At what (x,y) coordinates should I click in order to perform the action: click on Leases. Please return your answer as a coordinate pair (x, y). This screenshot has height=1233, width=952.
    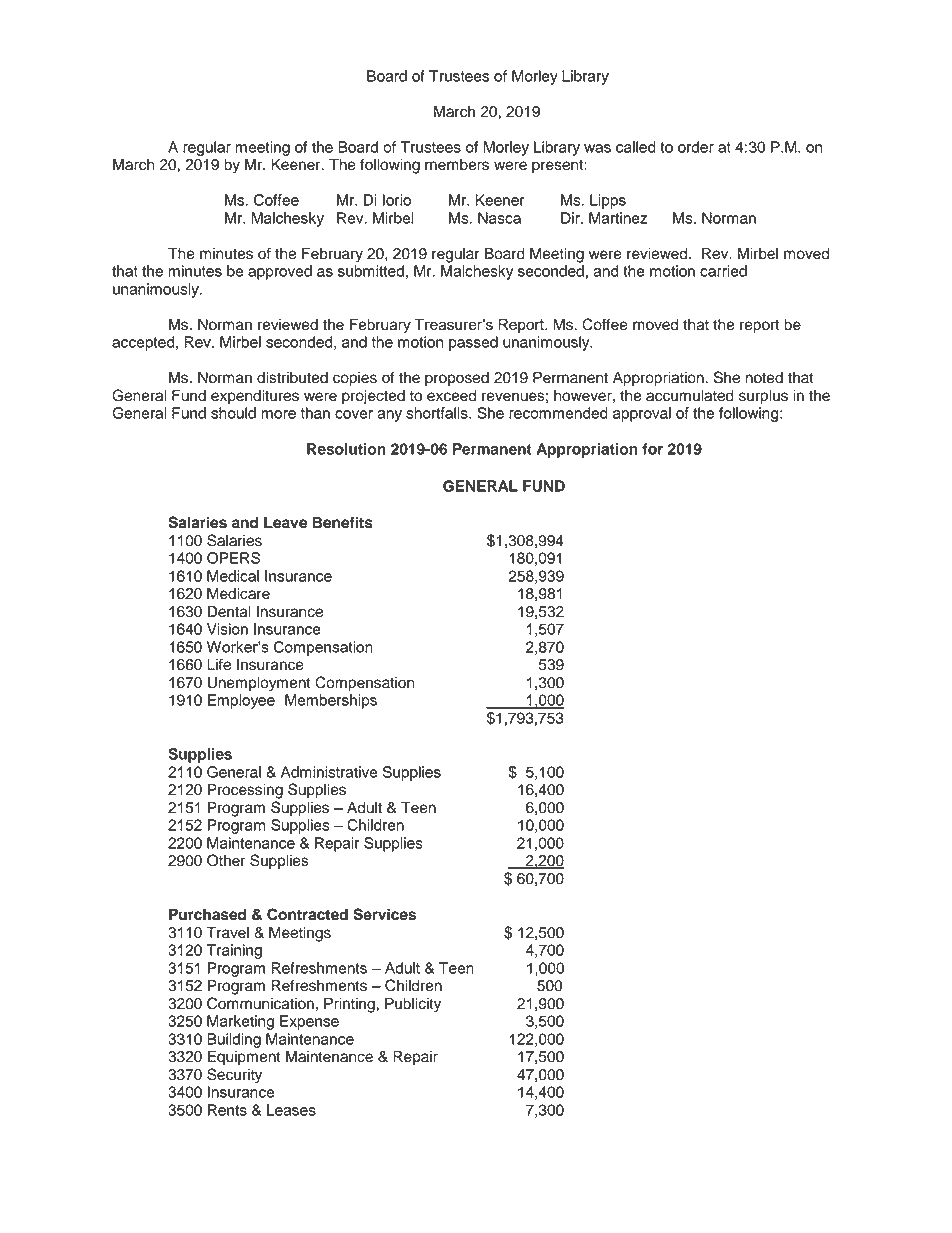
    Looking at the image, I should click on (291, 1110).
